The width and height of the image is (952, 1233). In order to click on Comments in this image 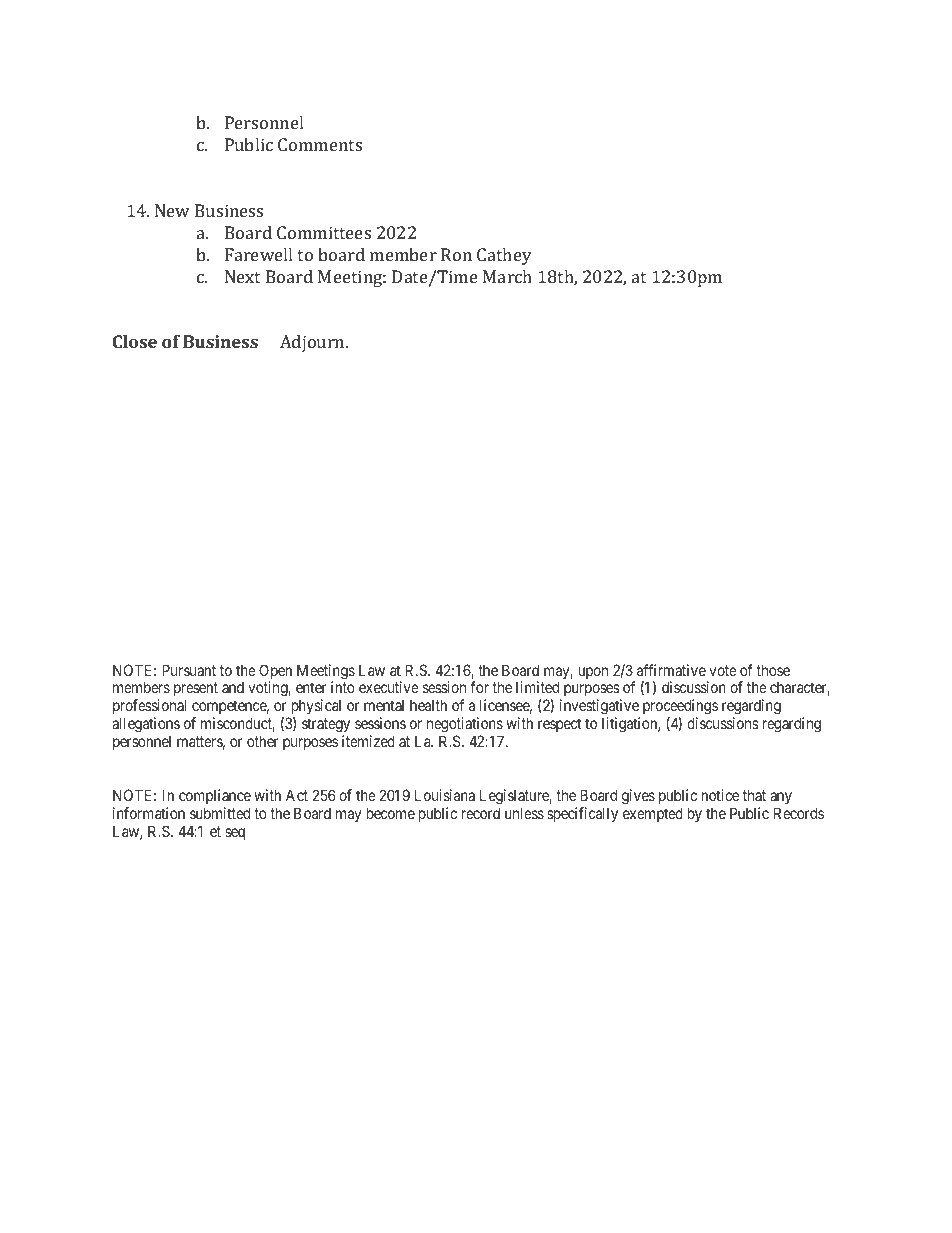, I will do `click(320, 144)`.
